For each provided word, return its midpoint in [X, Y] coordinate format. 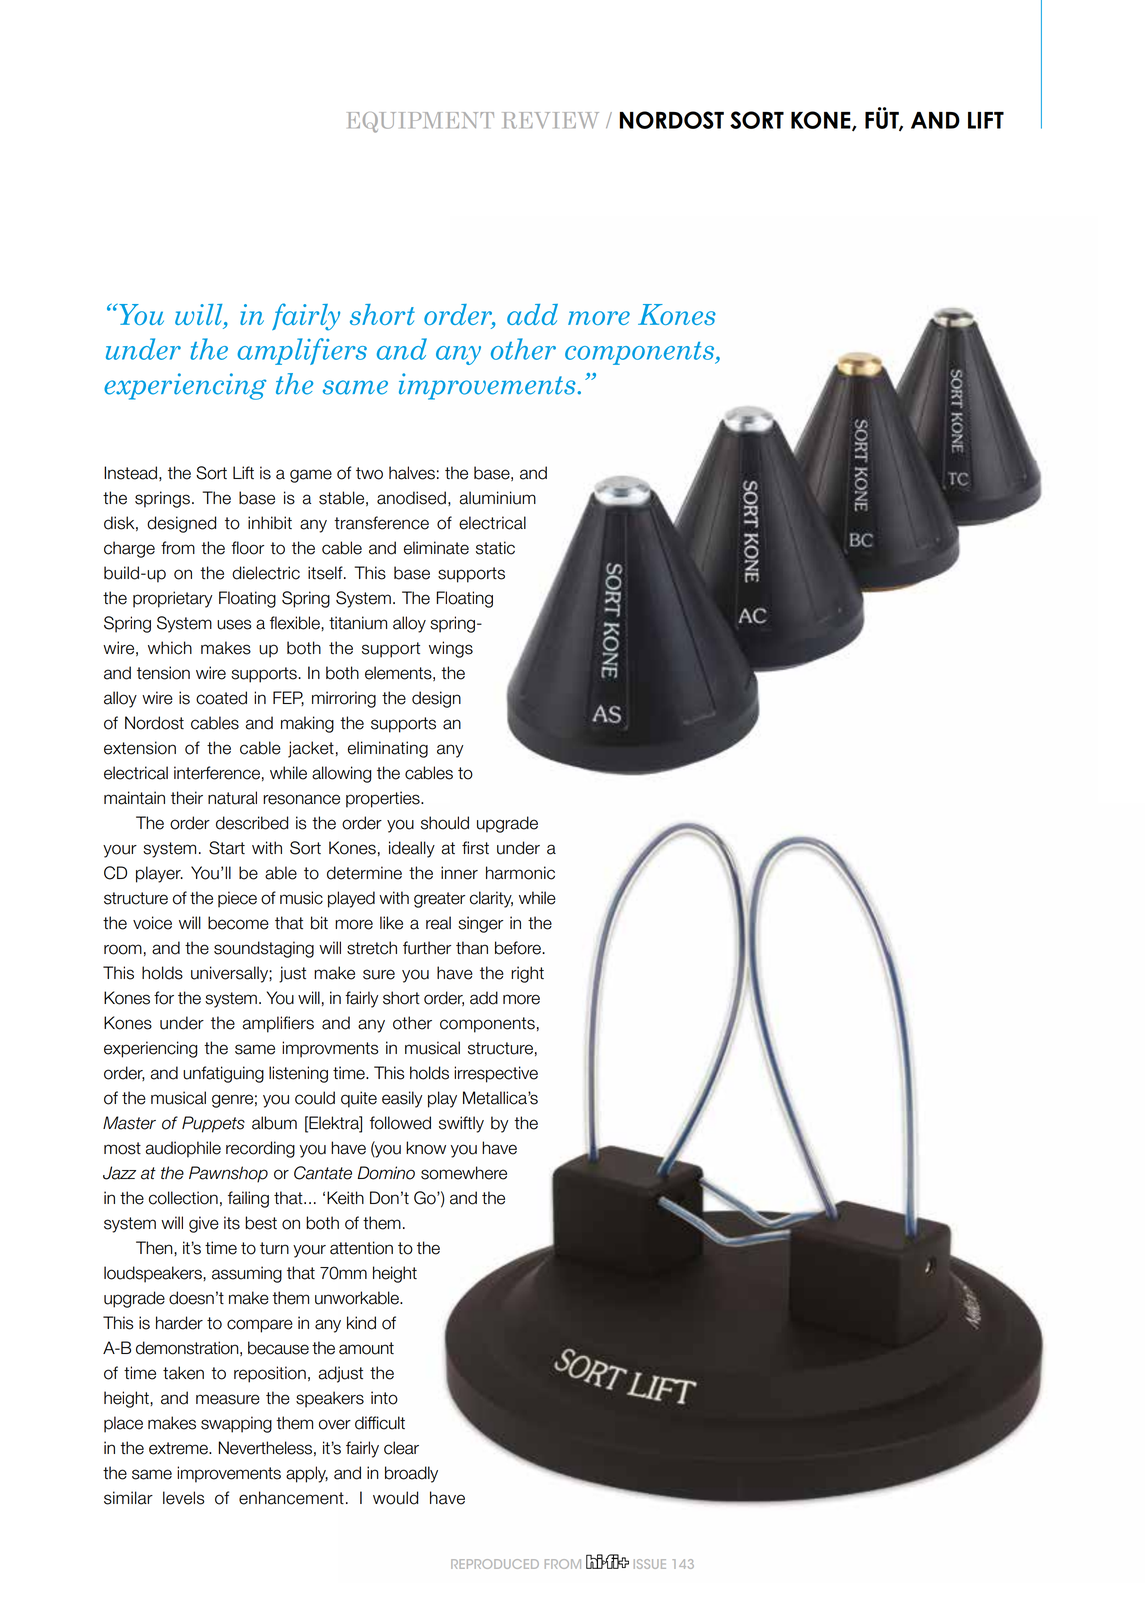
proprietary [173, 599]
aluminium [497, 498]
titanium [358, 623]
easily [402, 1099]
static [495, 548]
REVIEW [550, 120]
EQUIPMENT [420, 122]
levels [184, 1498]
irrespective [496, 1074]
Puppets [213, 1124]
